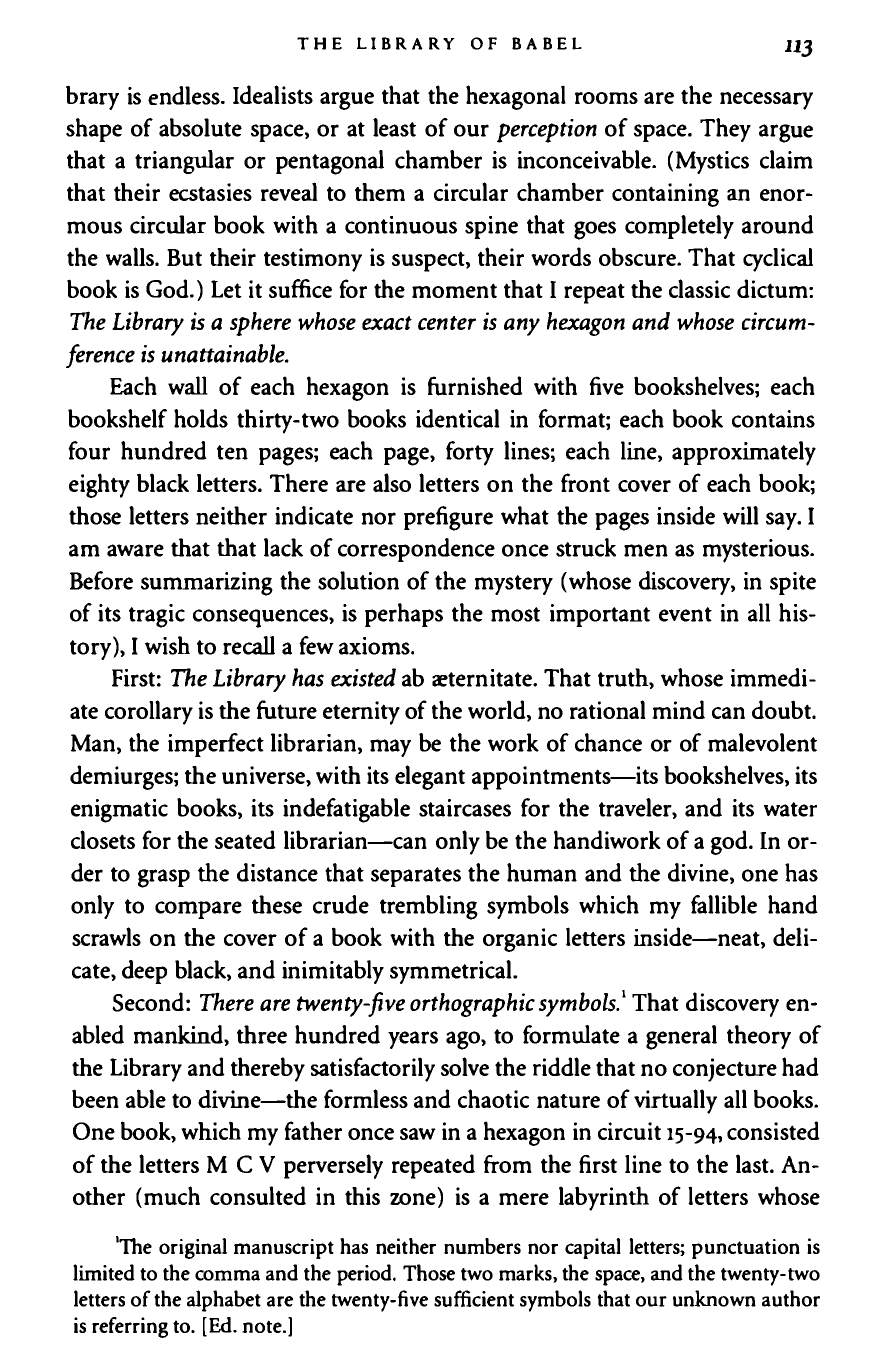  What do you see at coordinates (452, 972) in the screenshot?
I see `symmetrical` at bounding box center [452, 972].
